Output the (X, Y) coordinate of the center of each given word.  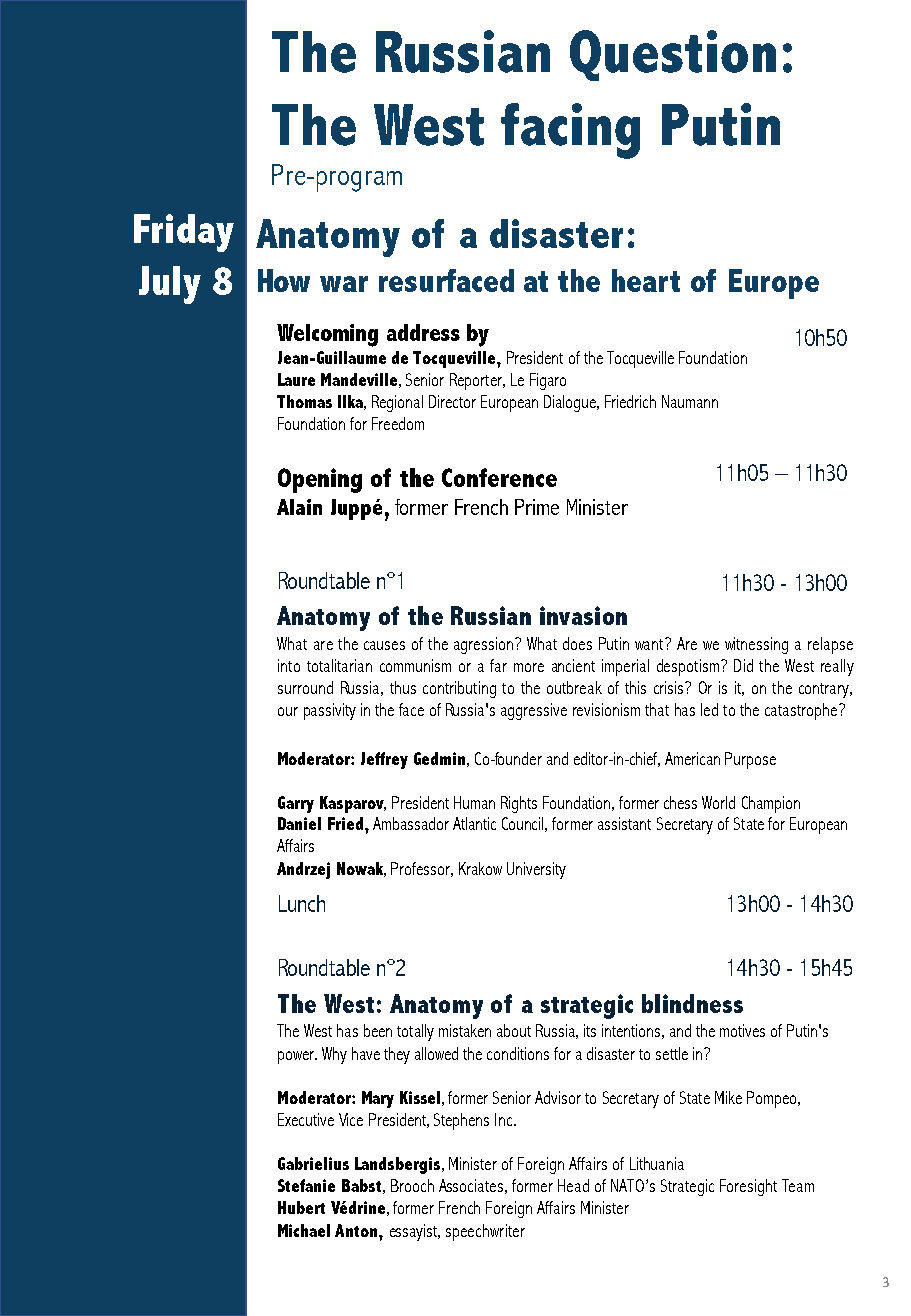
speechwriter (485, 1232)
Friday (184, 233)
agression (485, 645)
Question (673, 55)
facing (570, 131)
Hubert (301, 1207)
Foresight (748, 1187)
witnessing (756, 645)
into (289, 665)
